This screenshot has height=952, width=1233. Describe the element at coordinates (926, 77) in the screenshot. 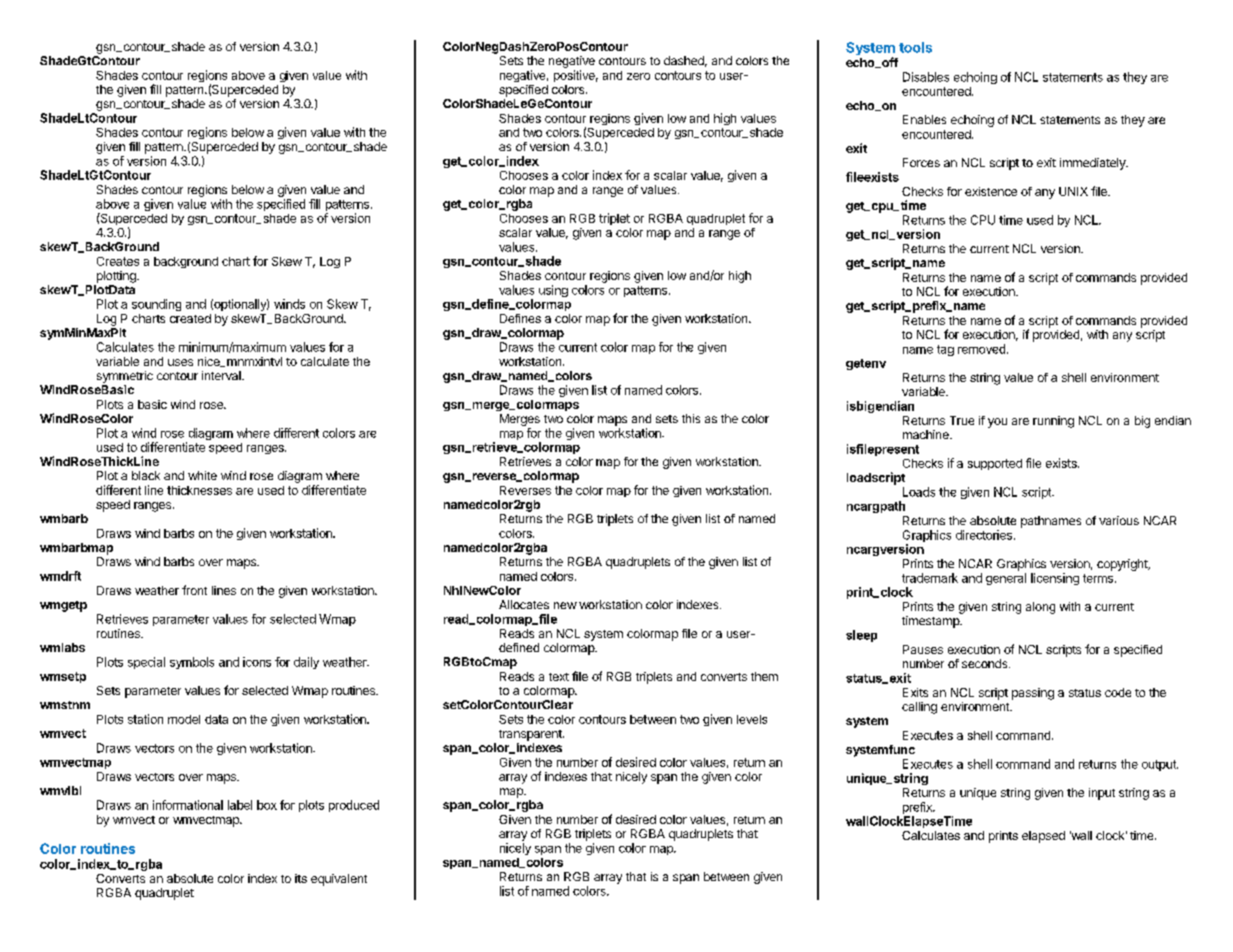

I see `Disables` at that location.
